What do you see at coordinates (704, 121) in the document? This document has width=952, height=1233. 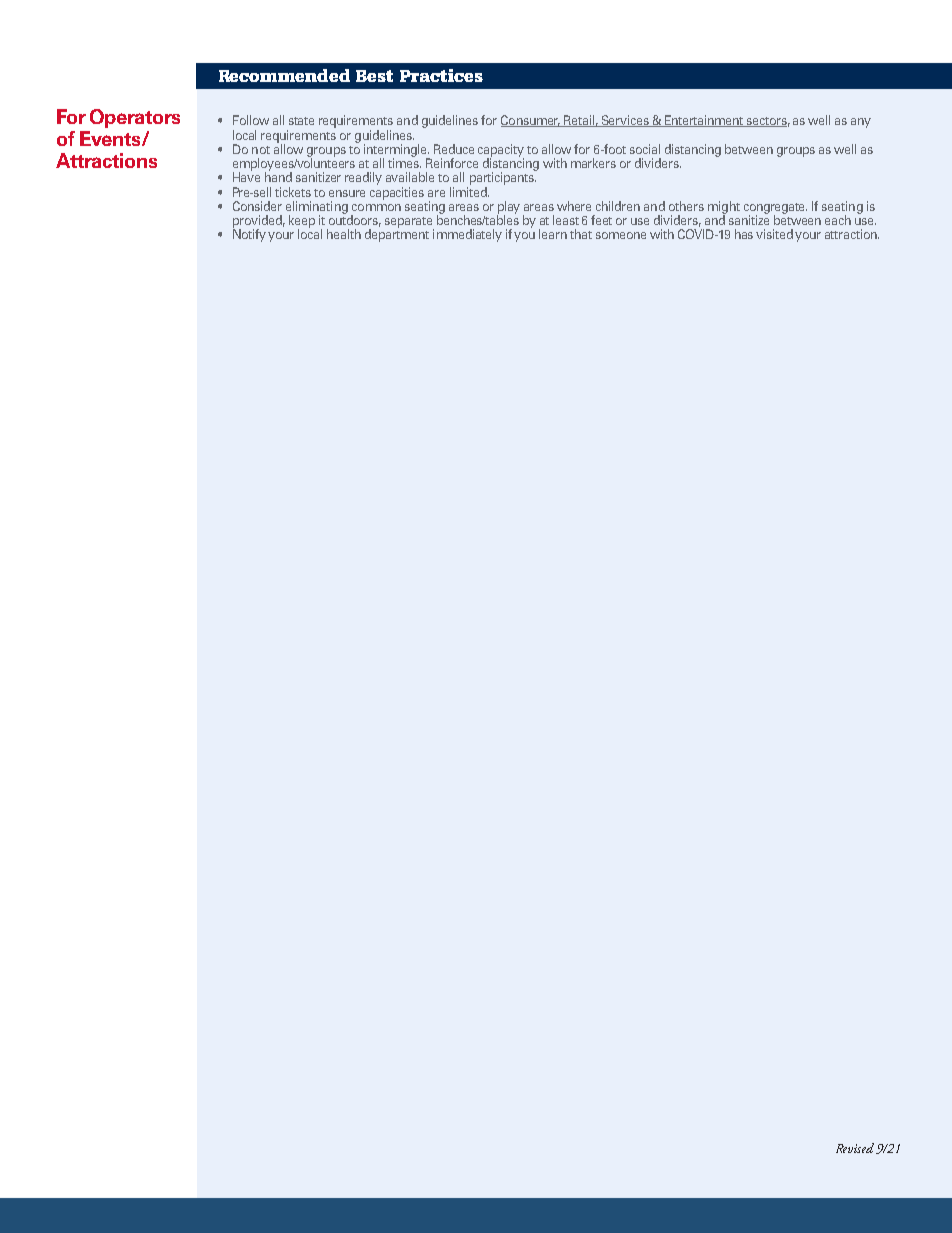 I see `Entertainment` at bounding box center [704, 121].
